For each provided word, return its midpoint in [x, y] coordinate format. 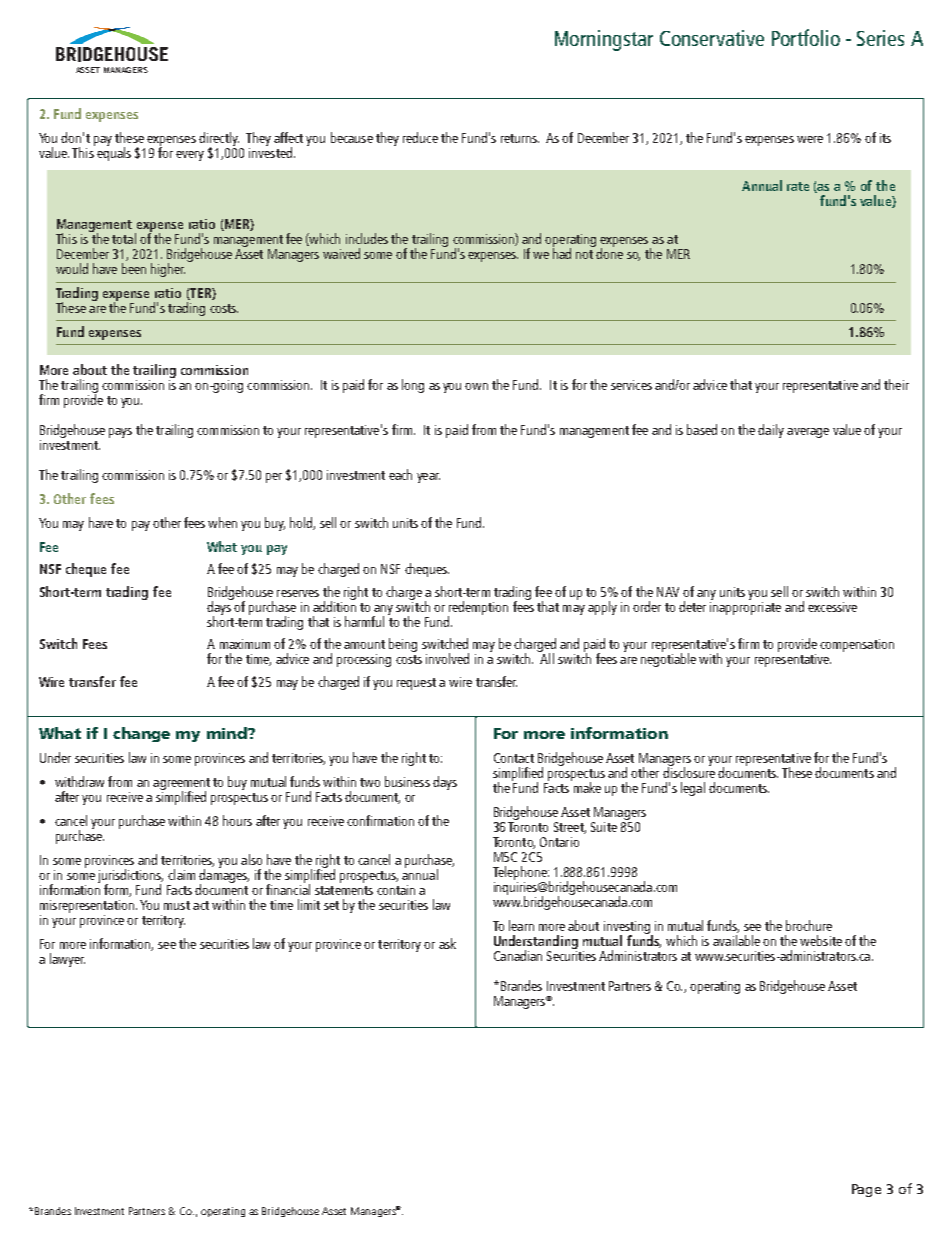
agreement [181, 785]
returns [520, 138]
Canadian [518, 955]
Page [866, 1190]
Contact [514, 758]
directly [219, 140]
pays [120, 433]
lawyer [67, 960]
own [476, 386]
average [808, 433]
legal [693, 789]
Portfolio [806, 37]
